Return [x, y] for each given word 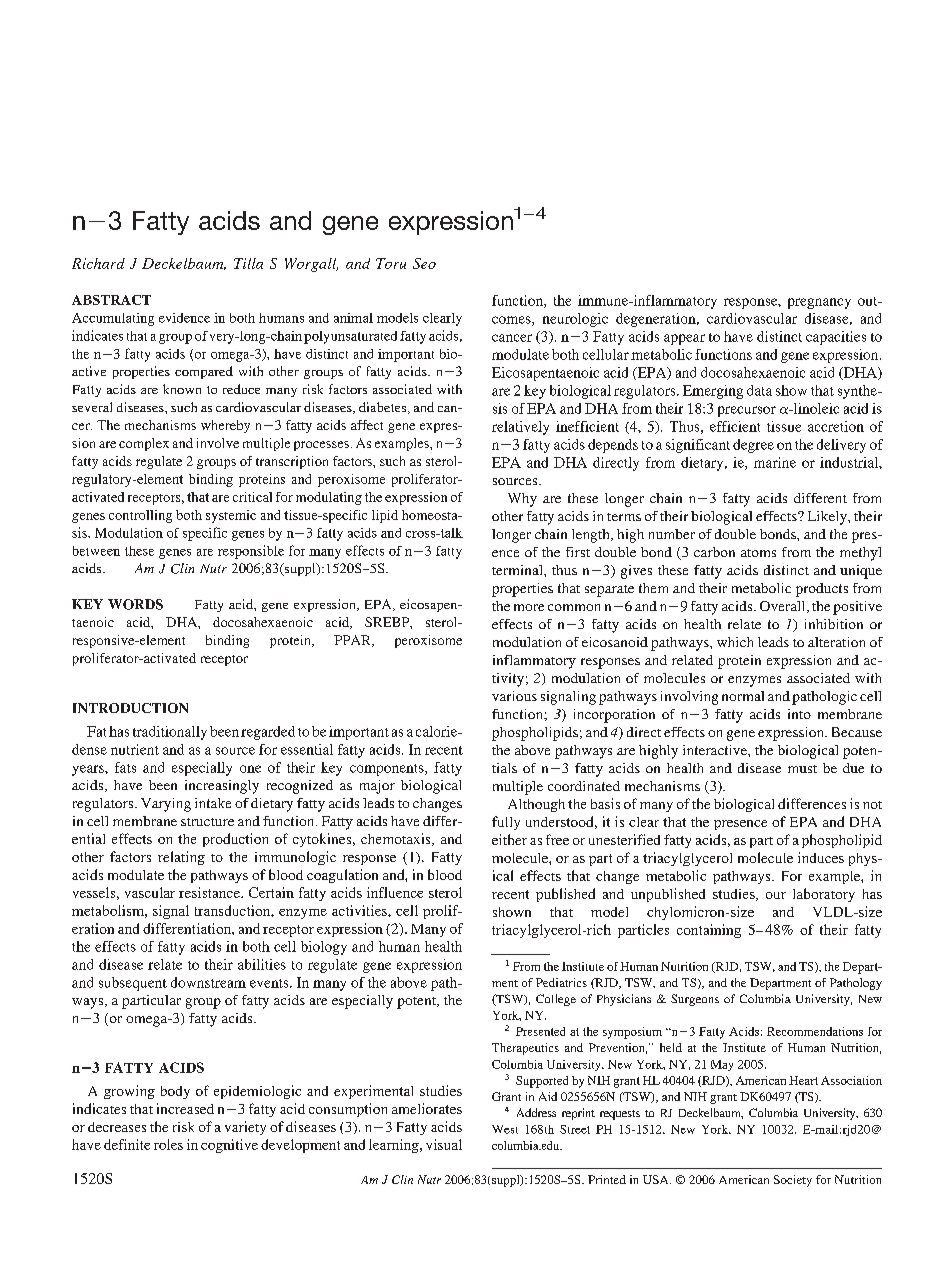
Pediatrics [561, 982]
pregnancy [819, 303]
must [802, 769]
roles [168, 1144]
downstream [208, 982]
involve [218, 443]
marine [775, 462]
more [529, 607]
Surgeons [695, 1000]
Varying [166, 805]
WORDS [135, 604]
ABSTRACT [111, 300]
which [735, 642]
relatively [520, 428]
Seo [424, 263]
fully [506, 823]
